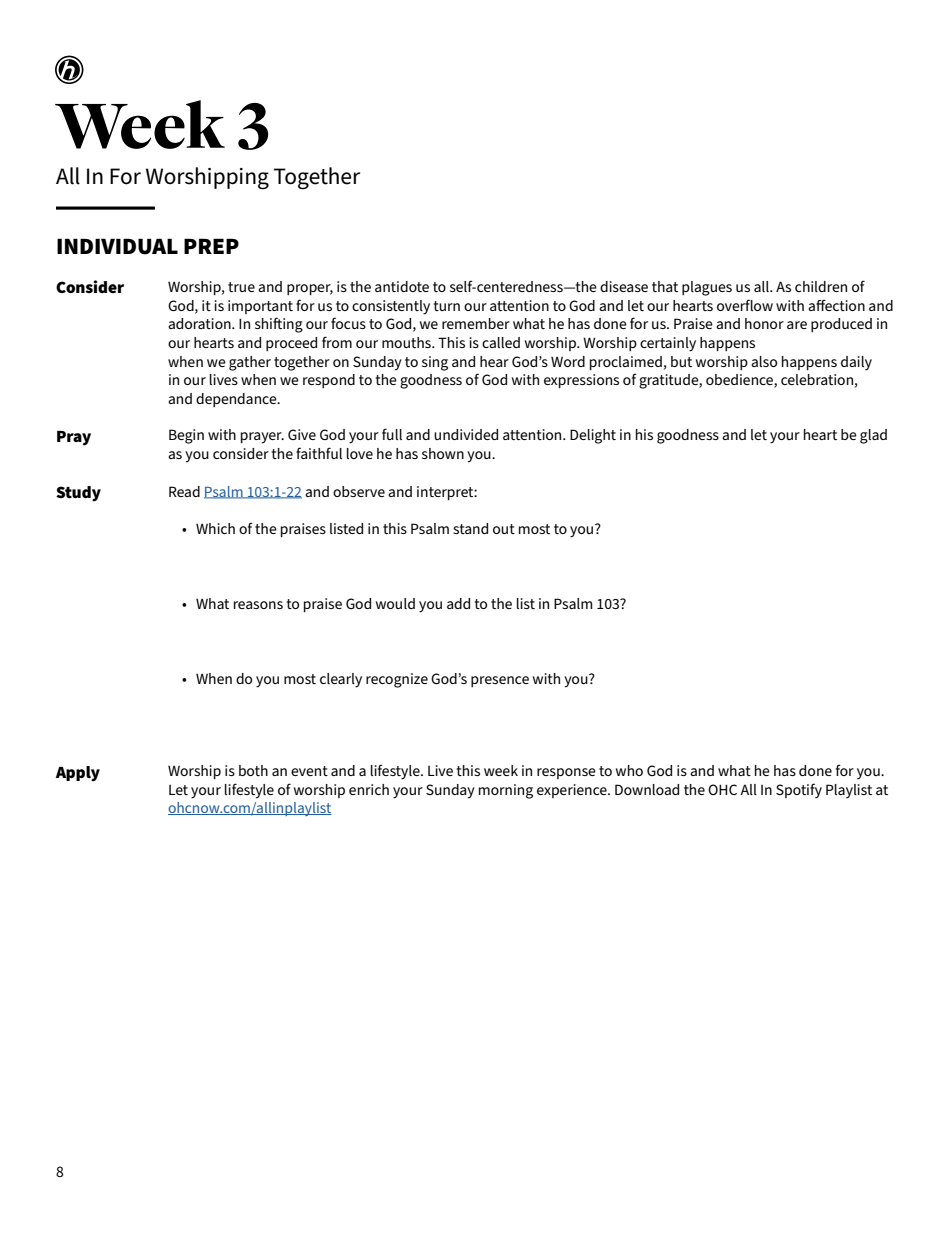  What do you see at coordinates (466, 434) in the page?
I see `undivided` at bounding box center [466, 434].
